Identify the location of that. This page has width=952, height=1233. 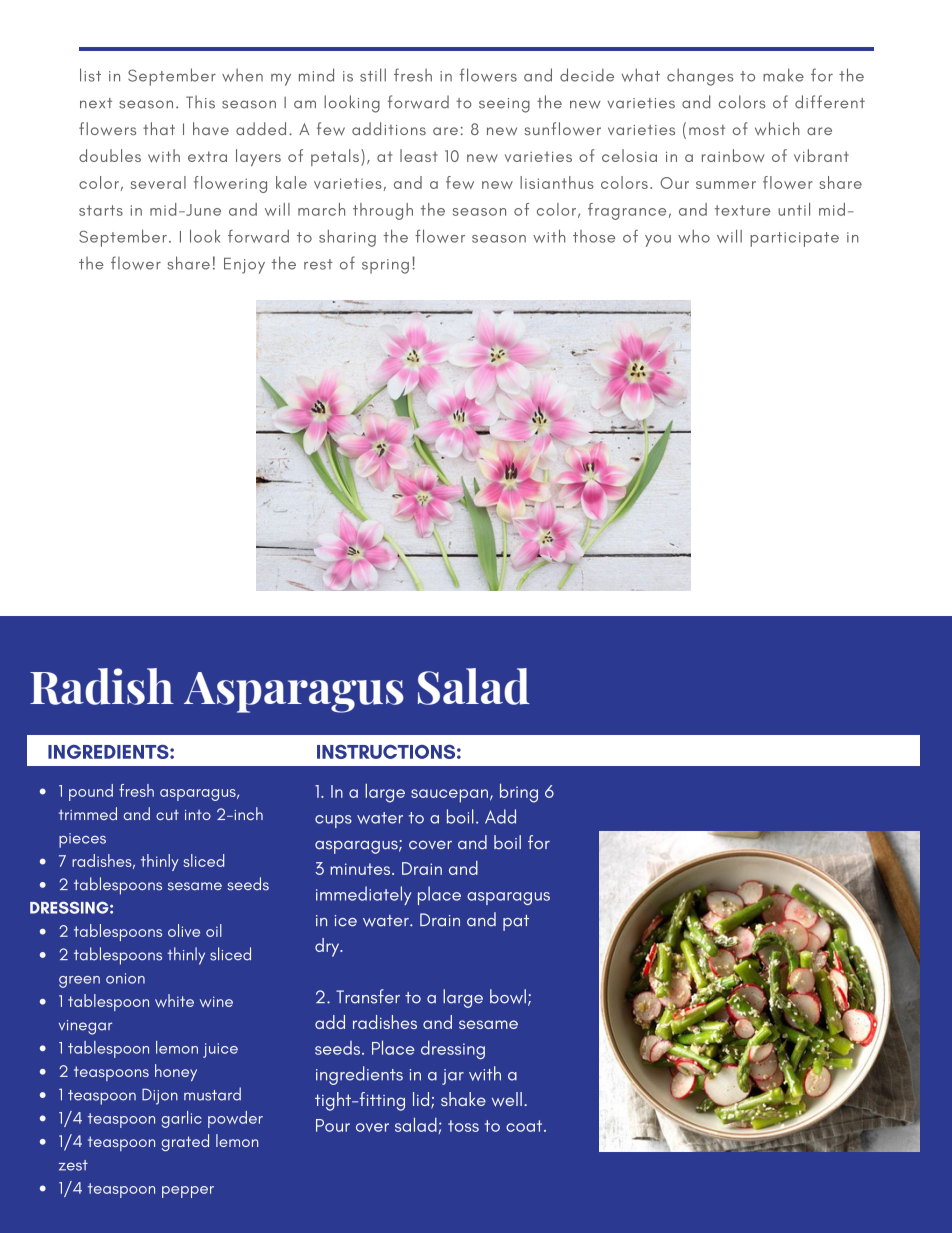
(159, 128).
